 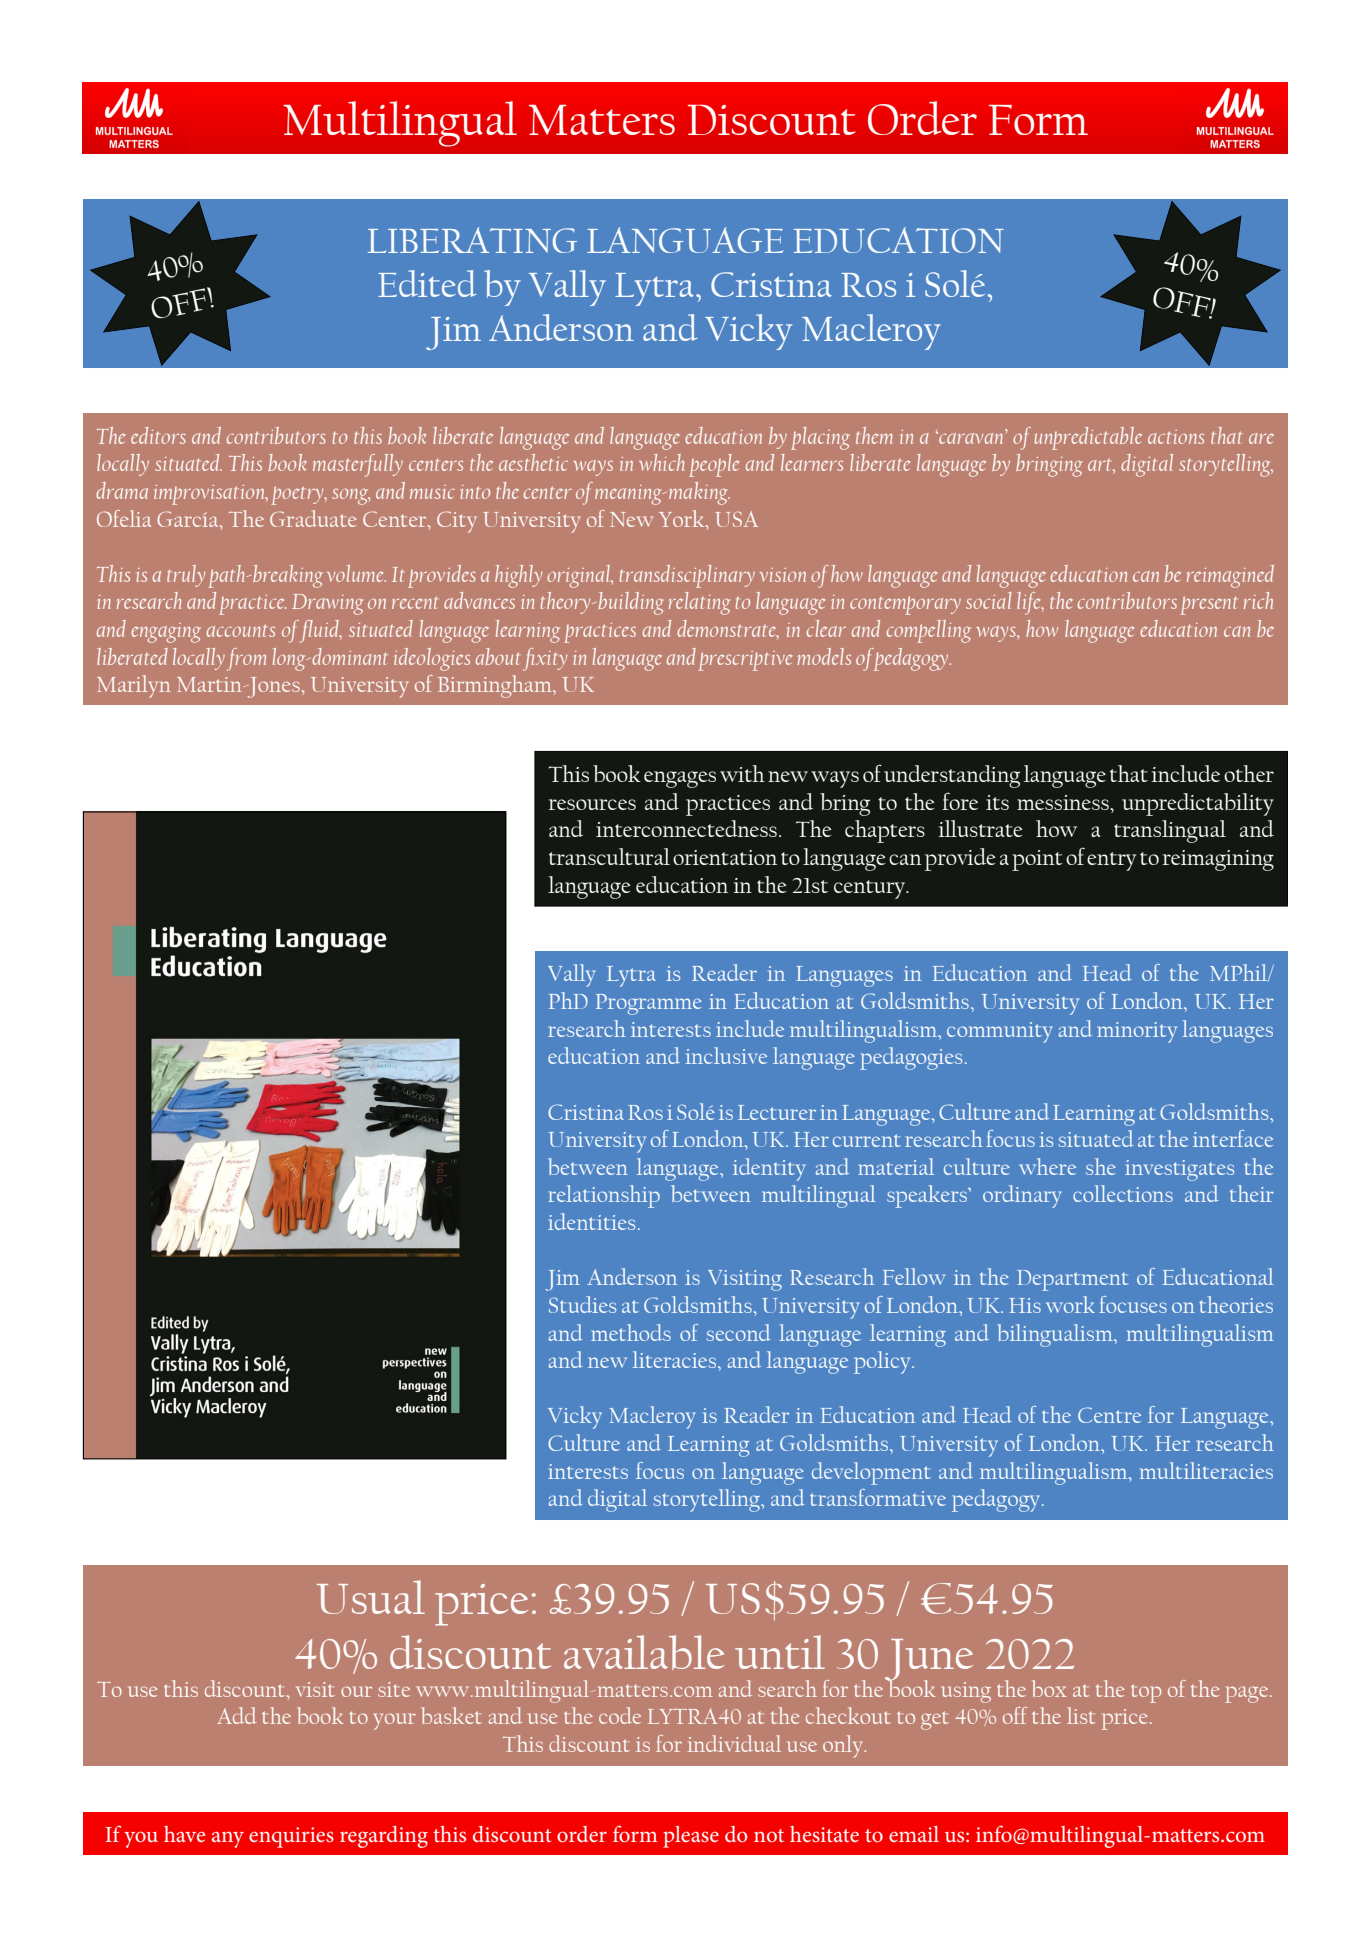 What do you see at coordinates (726, 1055) in the image?
I see `inclusive` at bounding box center [726, 1055].
